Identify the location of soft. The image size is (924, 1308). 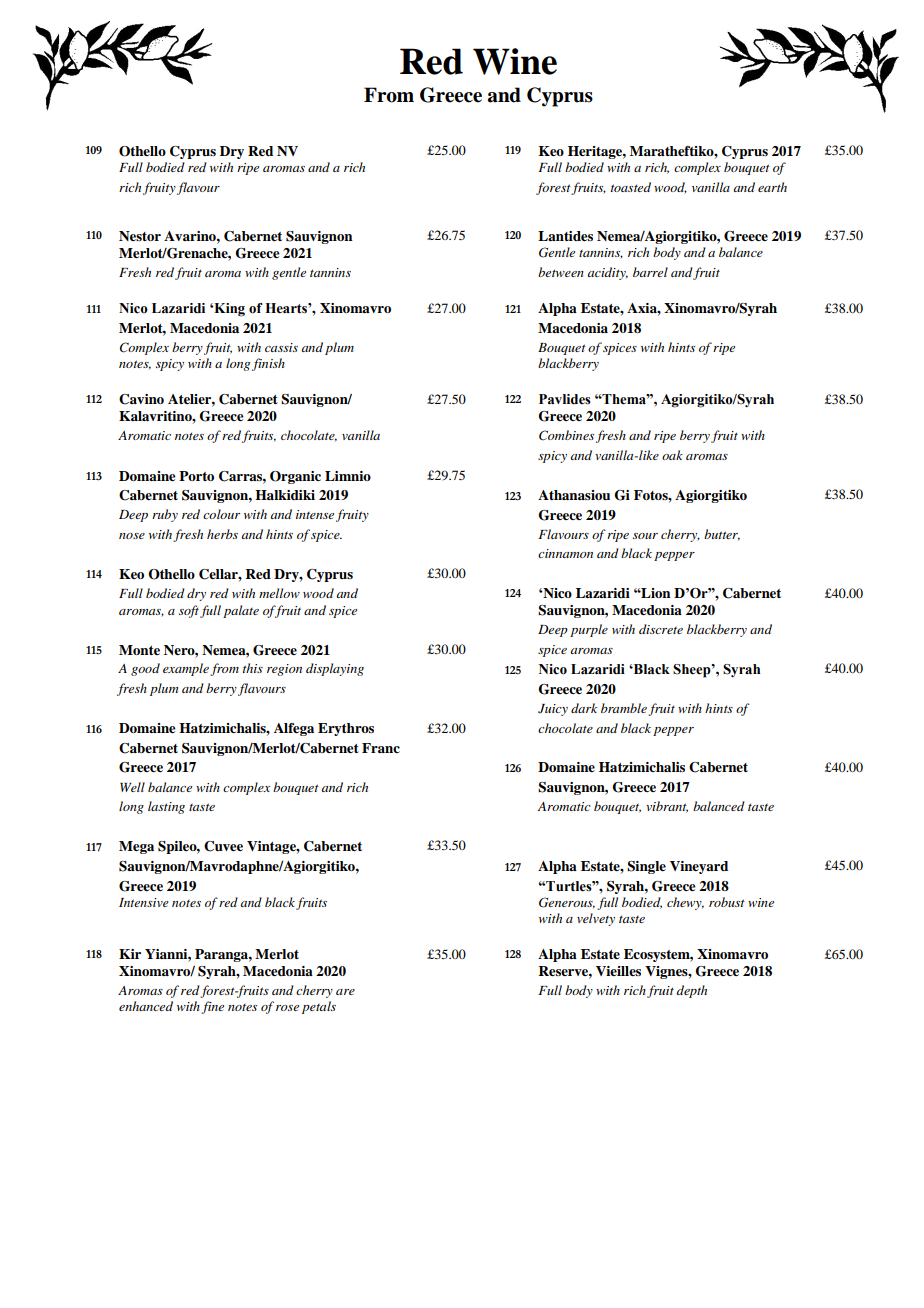
(189, 611).
